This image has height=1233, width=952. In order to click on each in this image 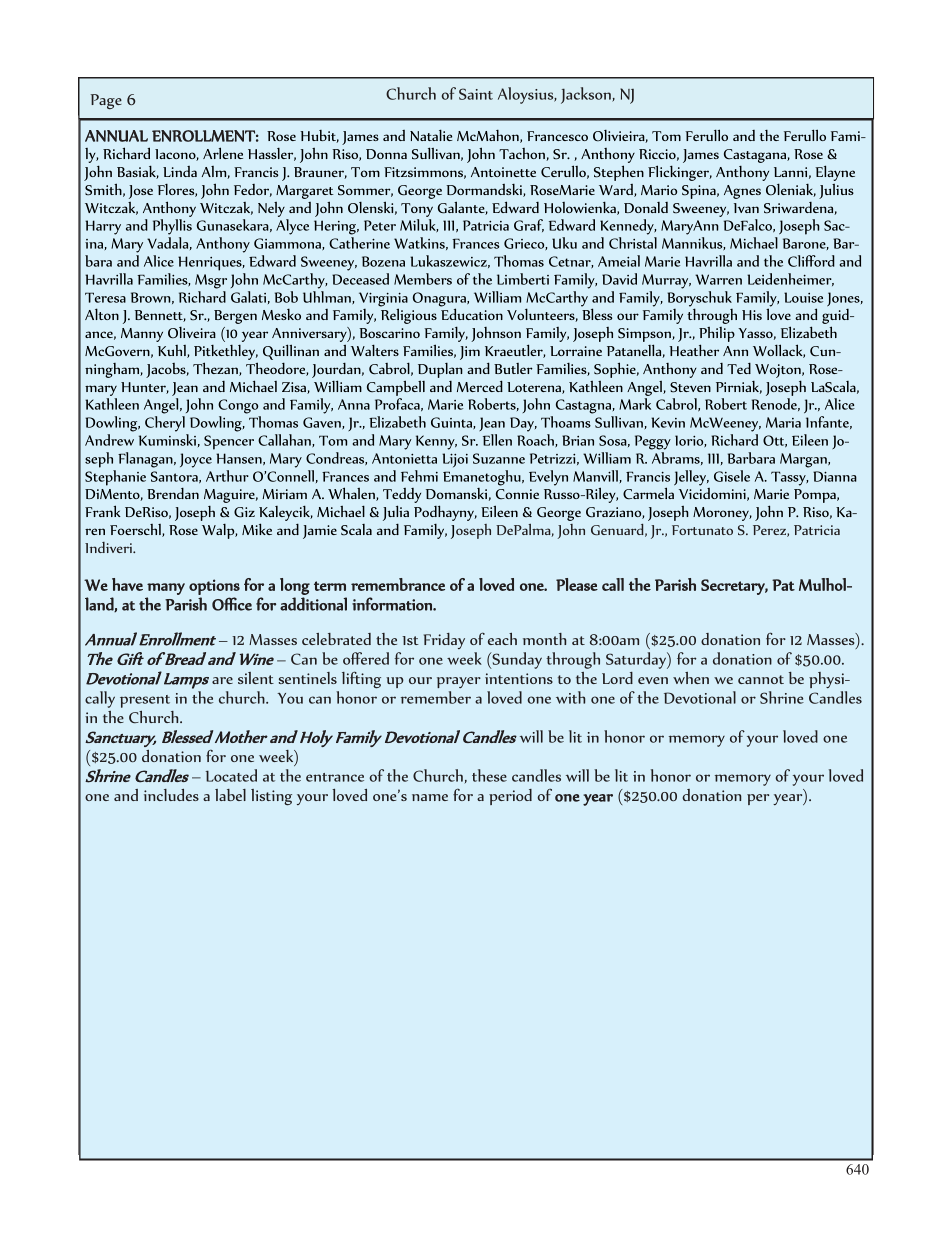, I will do `click(502, 639)`.
